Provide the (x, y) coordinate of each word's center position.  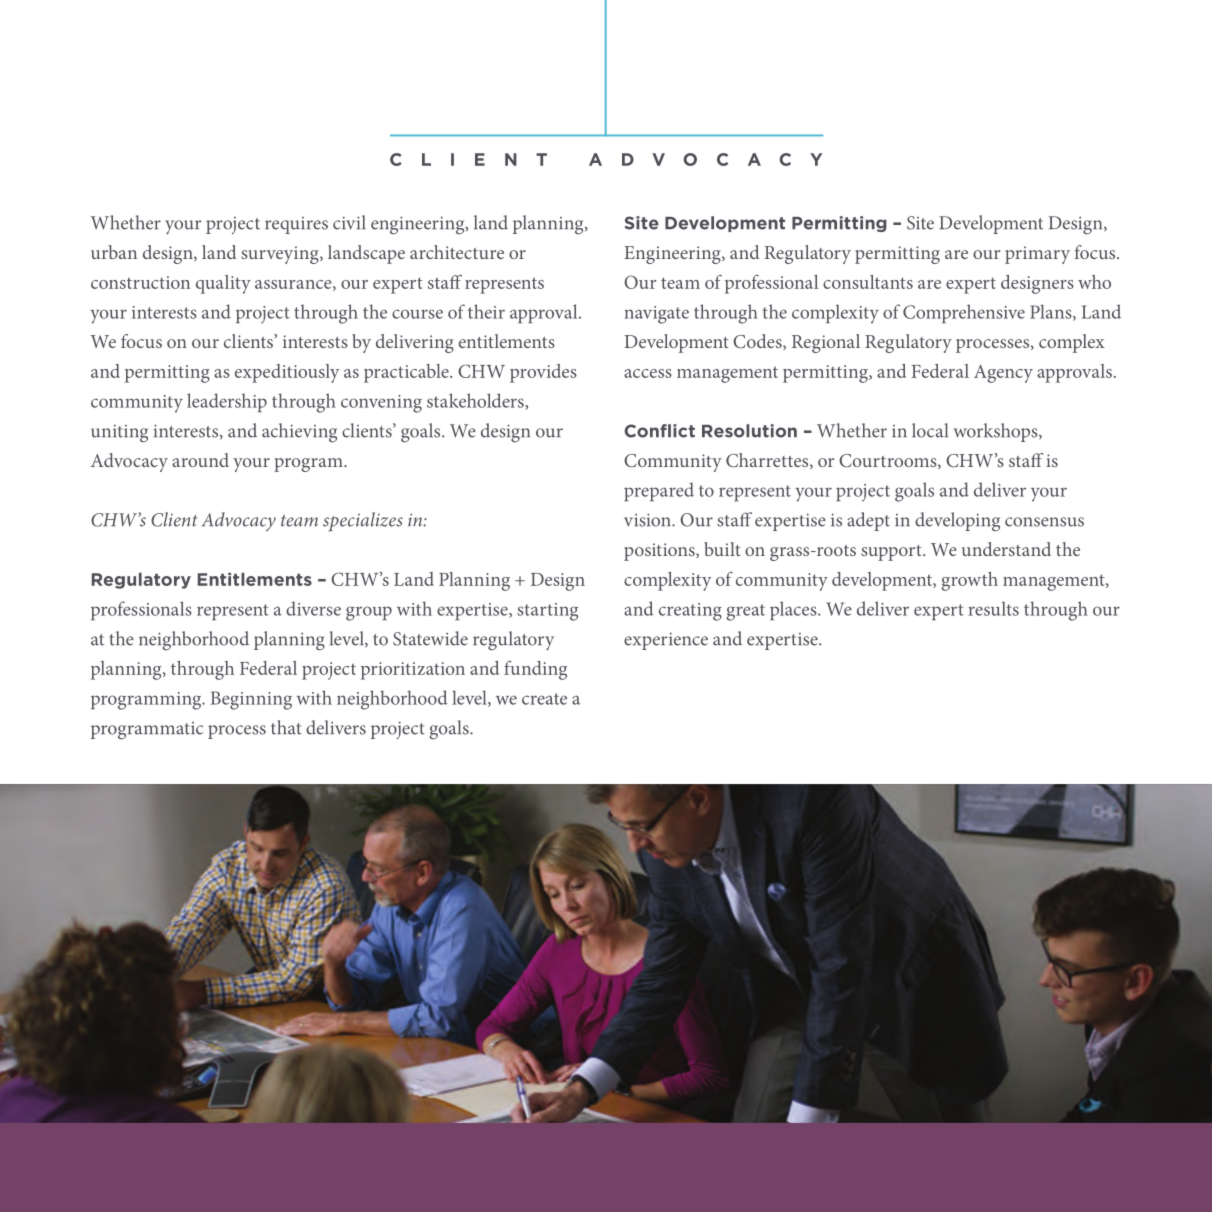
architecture (457, 252)
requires (296, 225)
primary (1037, 255)
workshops (997, 432)
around (200, 460)
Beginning (251, 700)
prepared (659, 491)
